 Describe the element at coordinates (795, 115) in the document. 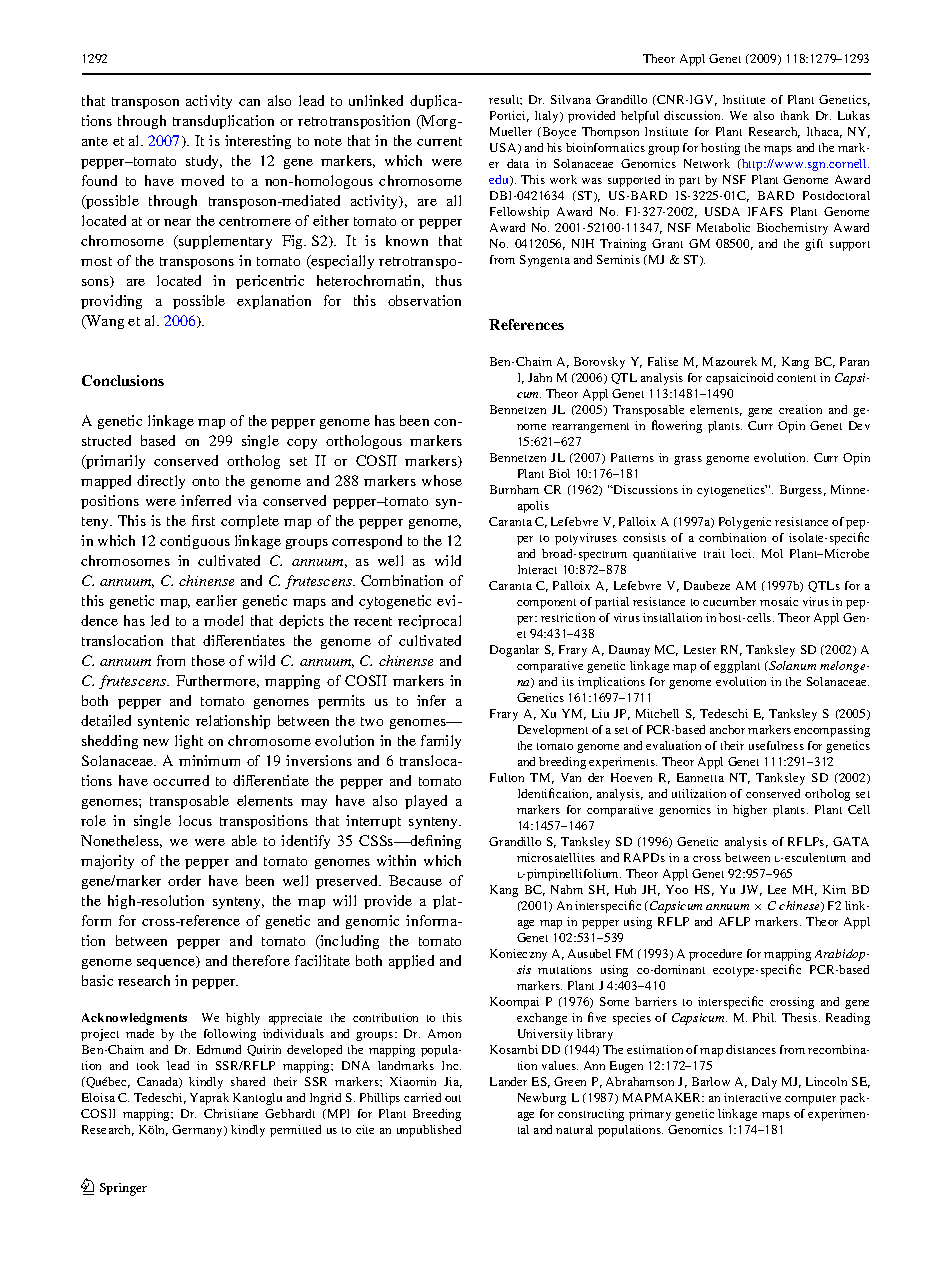

I see `thank` at that location.
